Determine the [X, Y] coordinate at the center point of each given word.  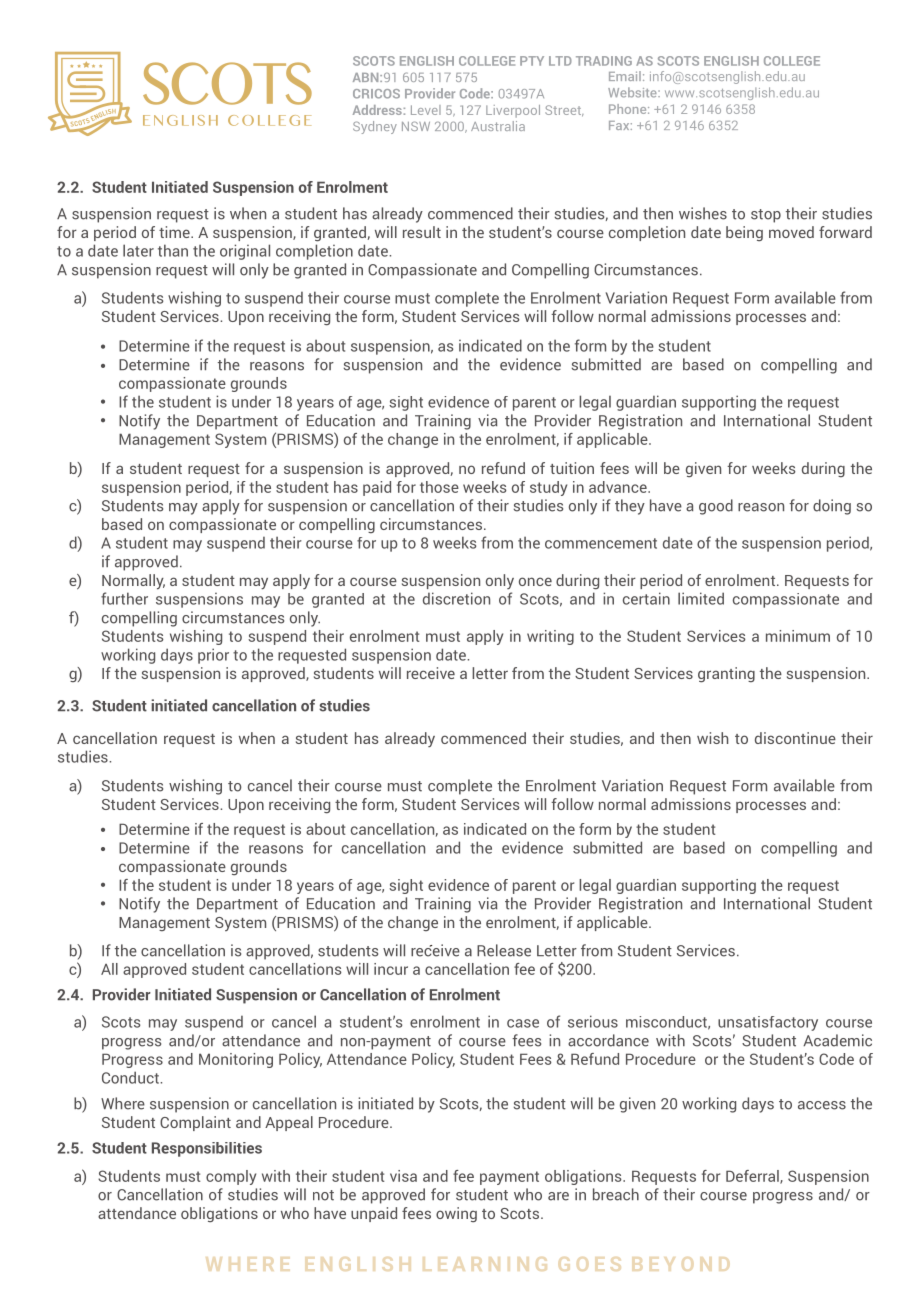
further [124, 598]
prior [213, 656]
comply [231, 1177]
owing [456, 1214]
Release [504, 950]
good [716, 507]
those [439, 487]
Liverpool [513, 111]
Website [633, 92]
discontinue [795, 738]
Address [378, 110]
